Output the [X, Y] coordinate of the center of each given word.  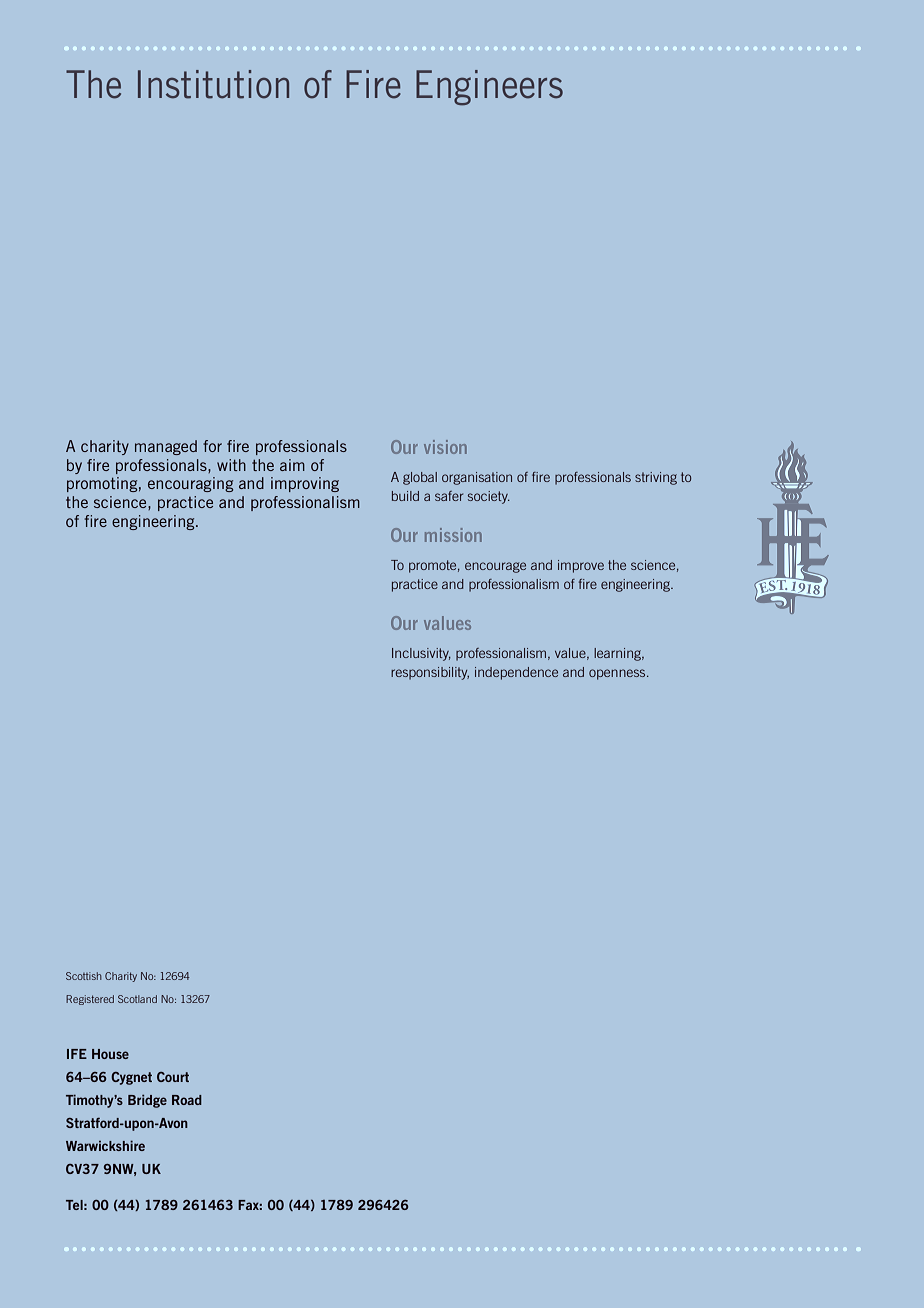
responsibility [430, 673]
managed [166, 447]
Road [187, 1100]
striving [656, 478]
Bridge [147, 1101]
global [420, 478]
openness [618, 674]
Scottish [84, 976]
